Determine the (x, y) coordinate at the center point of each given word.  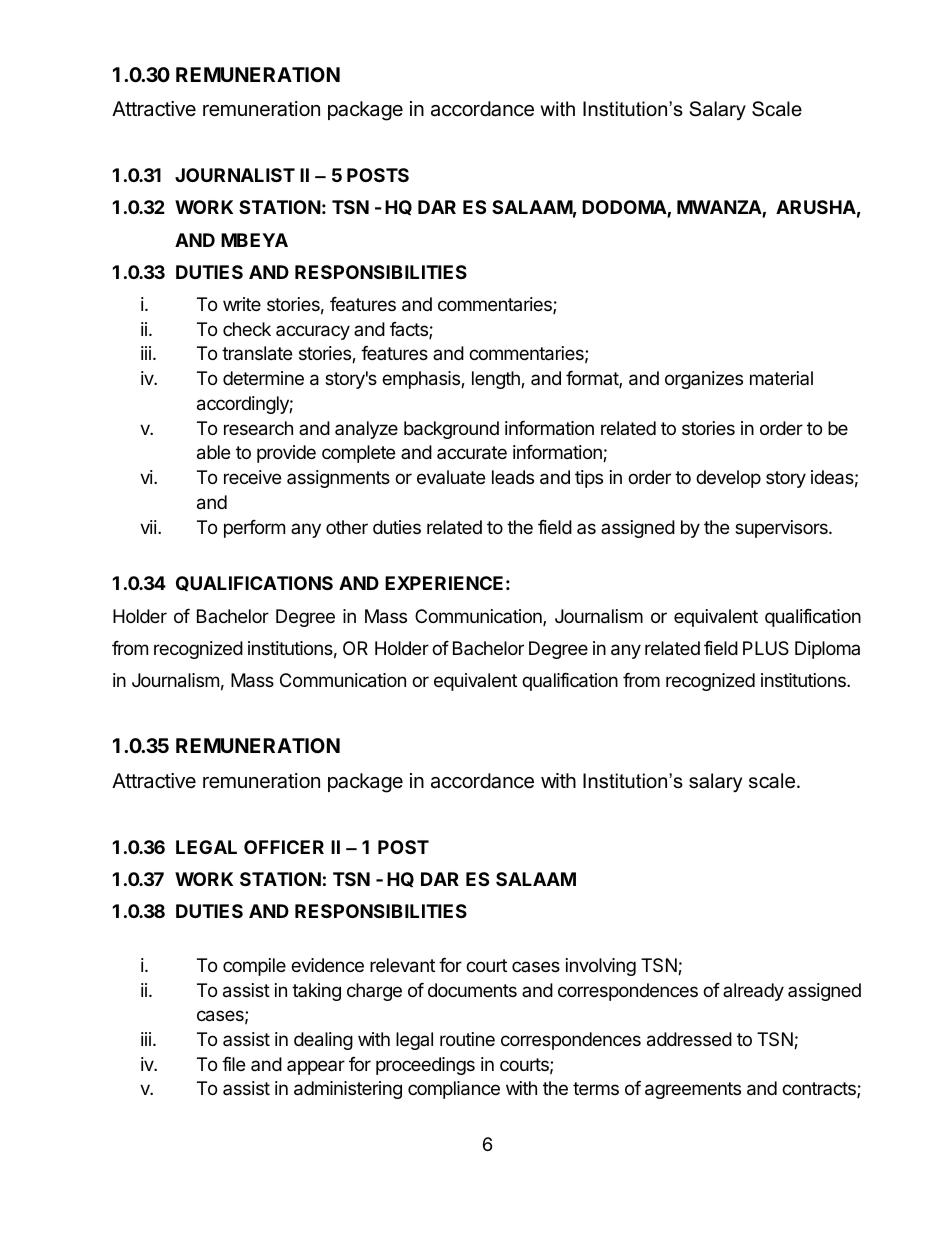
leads (513, 477)
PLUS (766, 648)
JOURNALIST (235, 175)
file (233, 1064)
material (781, 378)
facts (410, 330)
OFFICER (284, 847)
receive (252, 477)
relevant (402, 965)
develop (728, 479)
